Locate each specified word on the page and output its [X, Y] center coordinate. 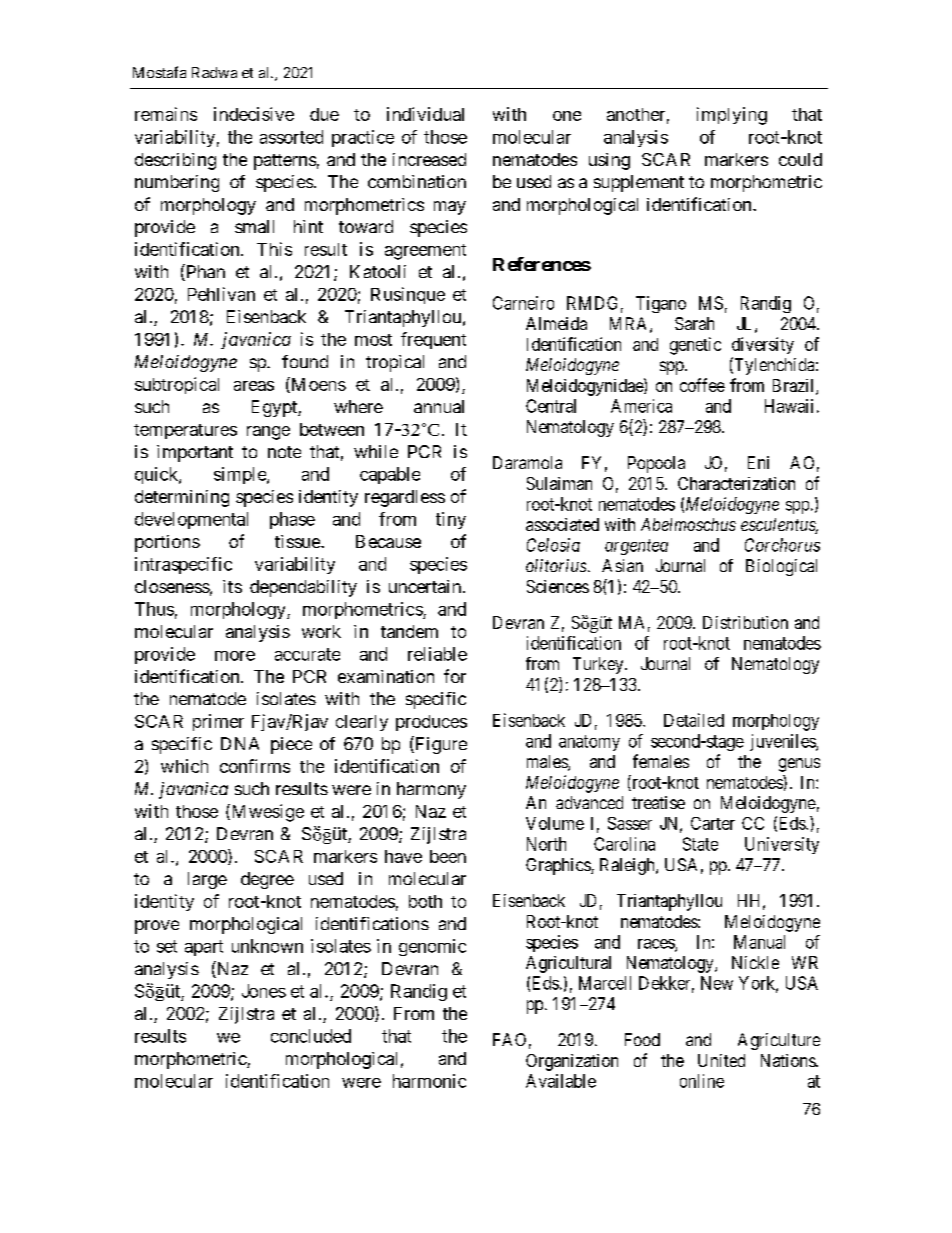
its [232, 586]
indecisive [254, 114]
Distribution [745, 622]
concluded [311, 1036]
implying [732, 116]
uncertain [426, 586]
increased [429, 159]
